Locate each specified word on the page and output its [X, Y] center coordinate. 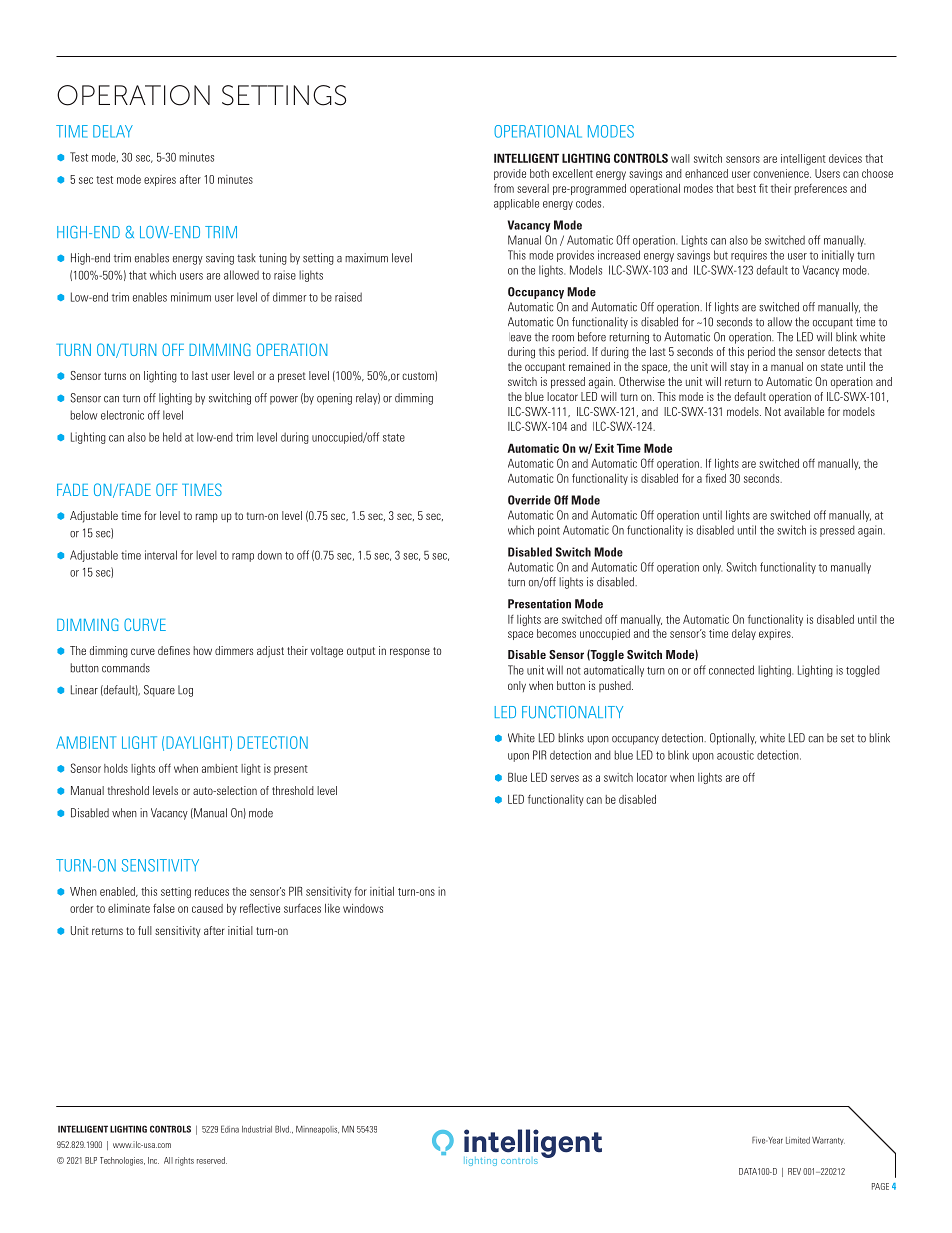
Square [159, 691]
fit [763, 188]
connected [731, 670]
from [504, 188]
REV [794, 1171]
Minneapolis [317, 1130]
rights [184, 1161]
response [410, 652]
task [246, 258]
